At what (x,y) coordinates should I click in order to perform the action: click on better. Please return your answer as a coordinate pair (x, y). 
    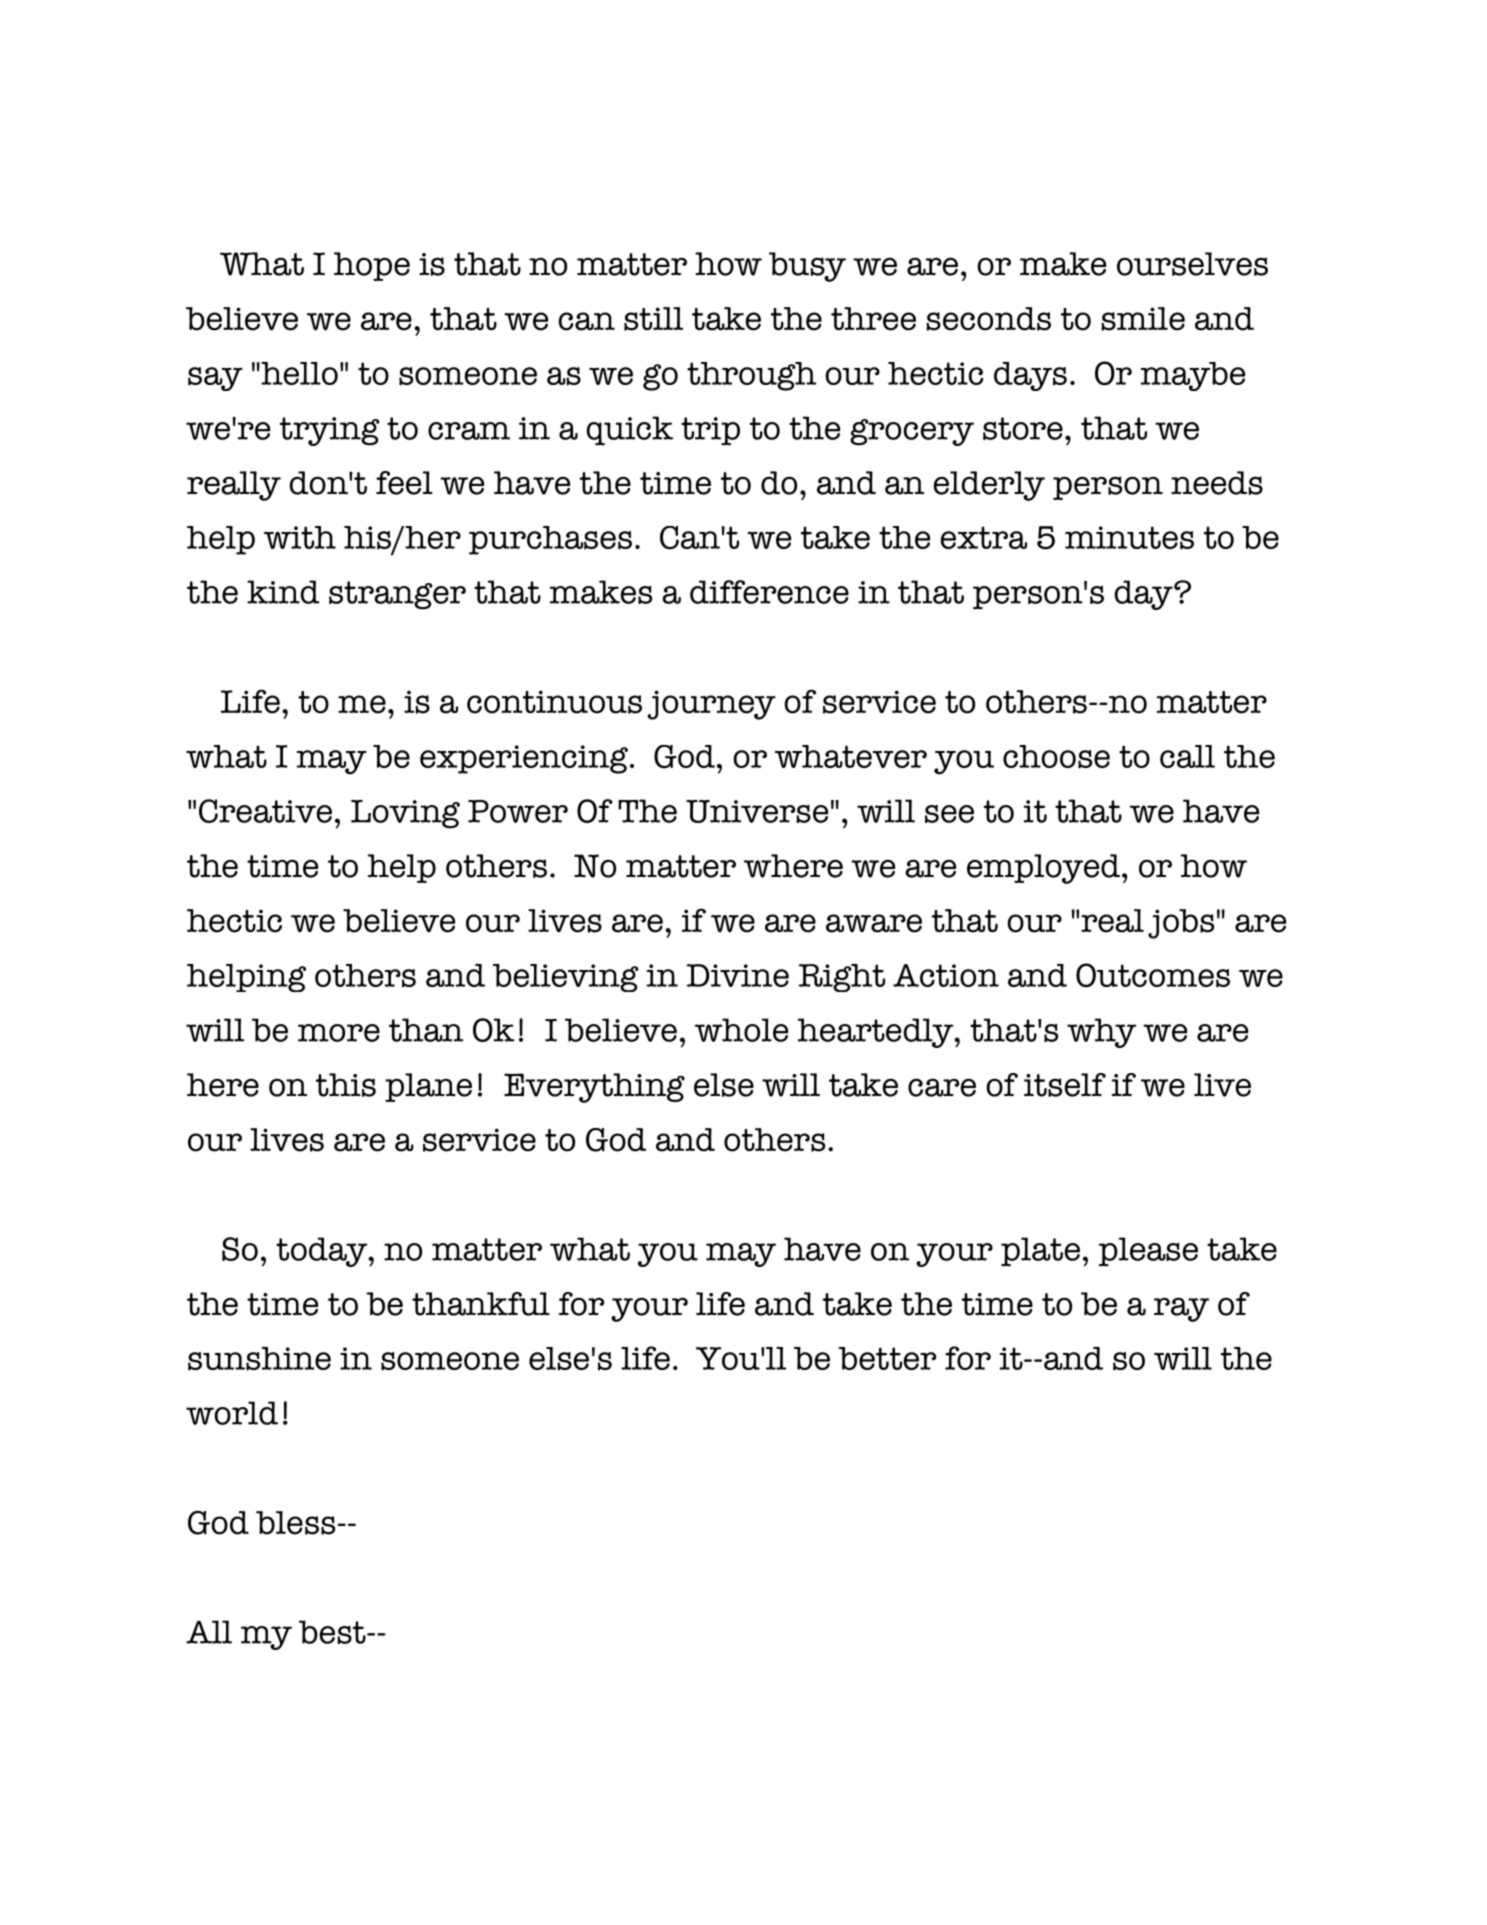
    Looking at the image, I should click on (887, 1358).
